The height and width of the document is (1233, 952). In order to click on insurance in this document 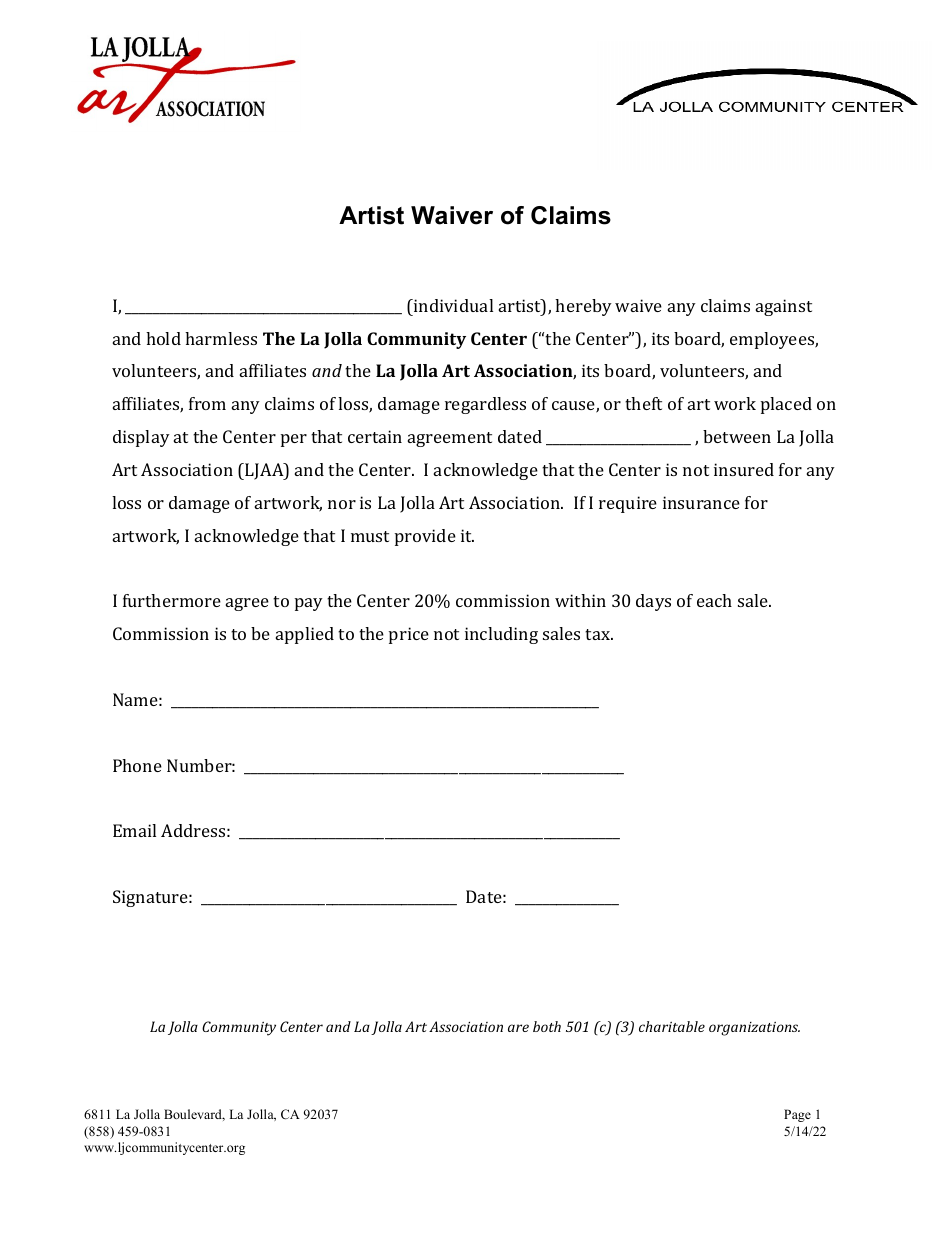, I will do `click(701, 502)`.
